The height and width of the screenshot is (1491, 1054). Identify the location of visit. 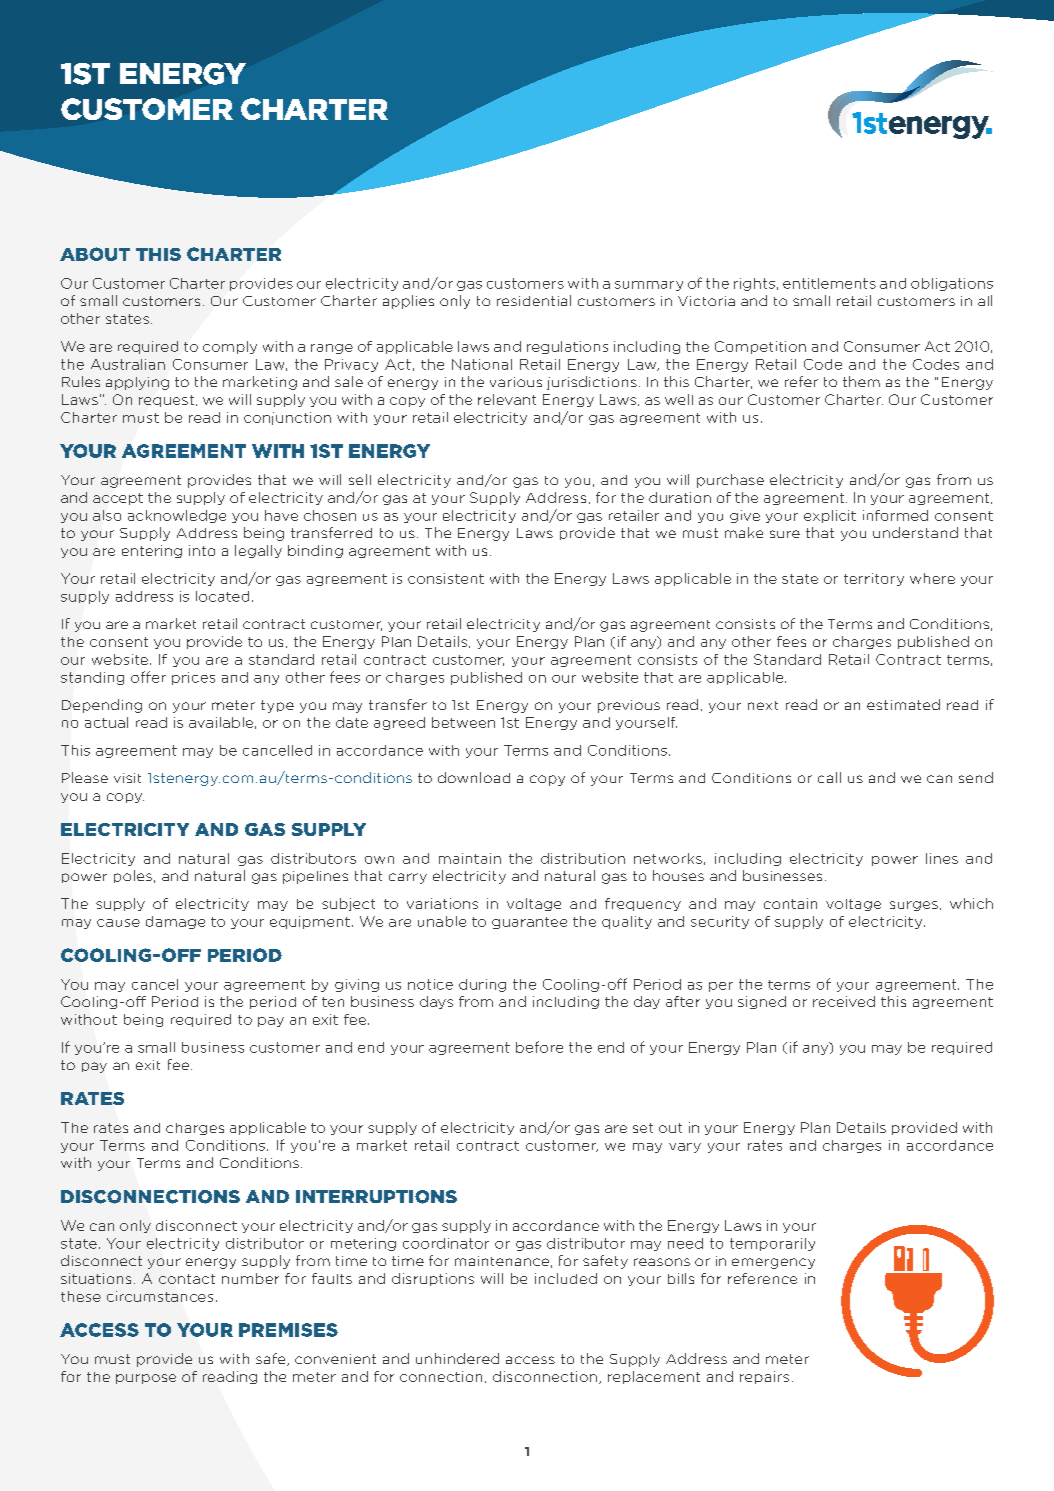
(127, 778).
